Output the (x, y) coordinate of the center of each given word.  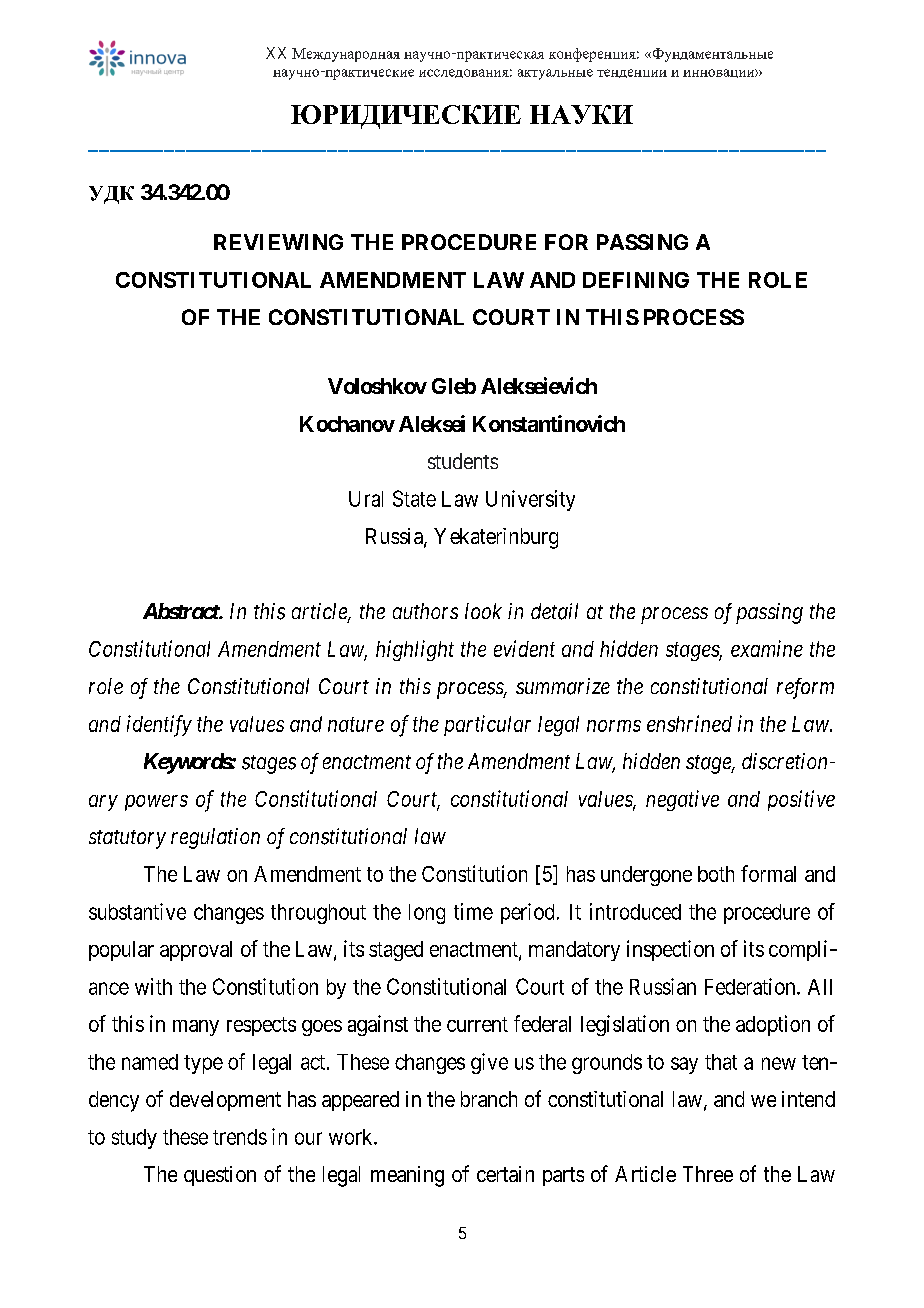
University (530, 500)
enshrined (689, 723)
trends (240, 1137)
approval (196, 951)
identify (159, 726)
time (473, 911)
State (414, 498)
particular (487, 725)
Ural (366, 499)
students (463, 461)
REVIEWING (278, 242)
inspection (670, 950)
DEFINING (636, 280)
